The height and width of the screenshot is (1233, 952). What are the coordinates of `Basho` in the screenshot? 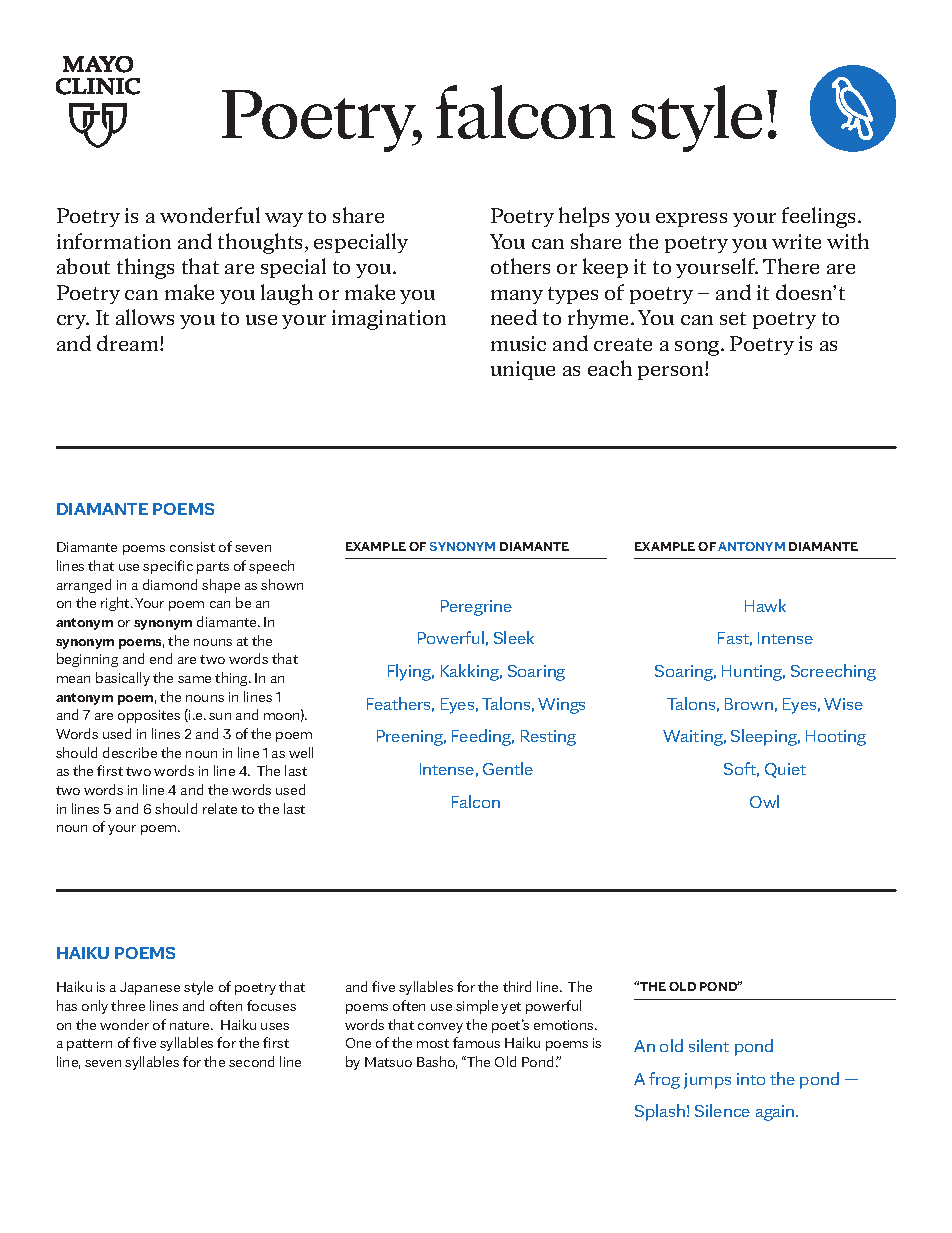 It's located at (437, 1062).
